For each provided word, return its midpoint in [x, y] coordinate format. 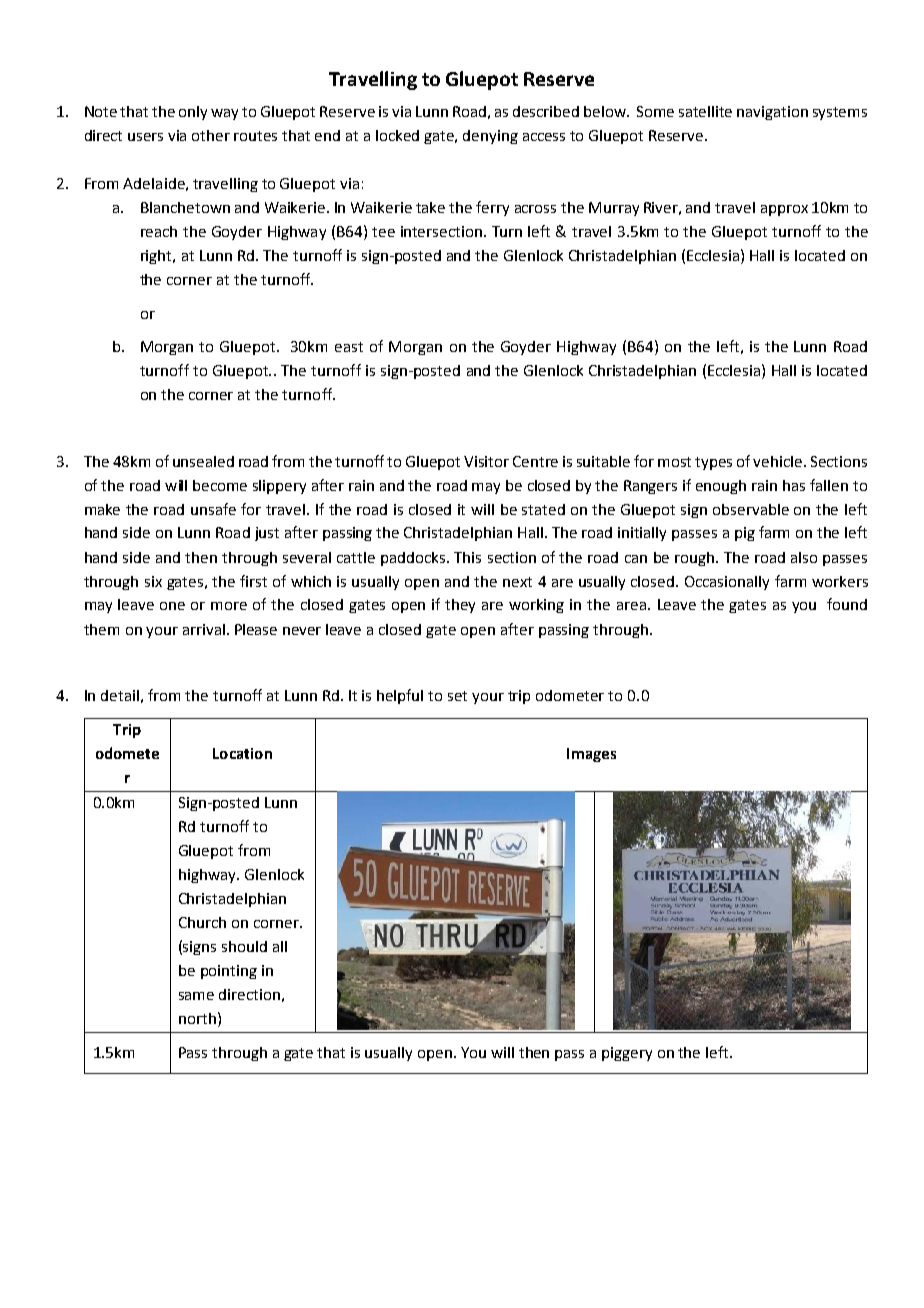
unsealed [203, 461]
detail [120, 695]
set [457, 696]
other [211, 135]
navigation [772, 113]
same [196, 996]
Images [591, 755]
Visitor [486, 461]
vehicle [777, 461]
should [244, 946]
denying [490, 137]
